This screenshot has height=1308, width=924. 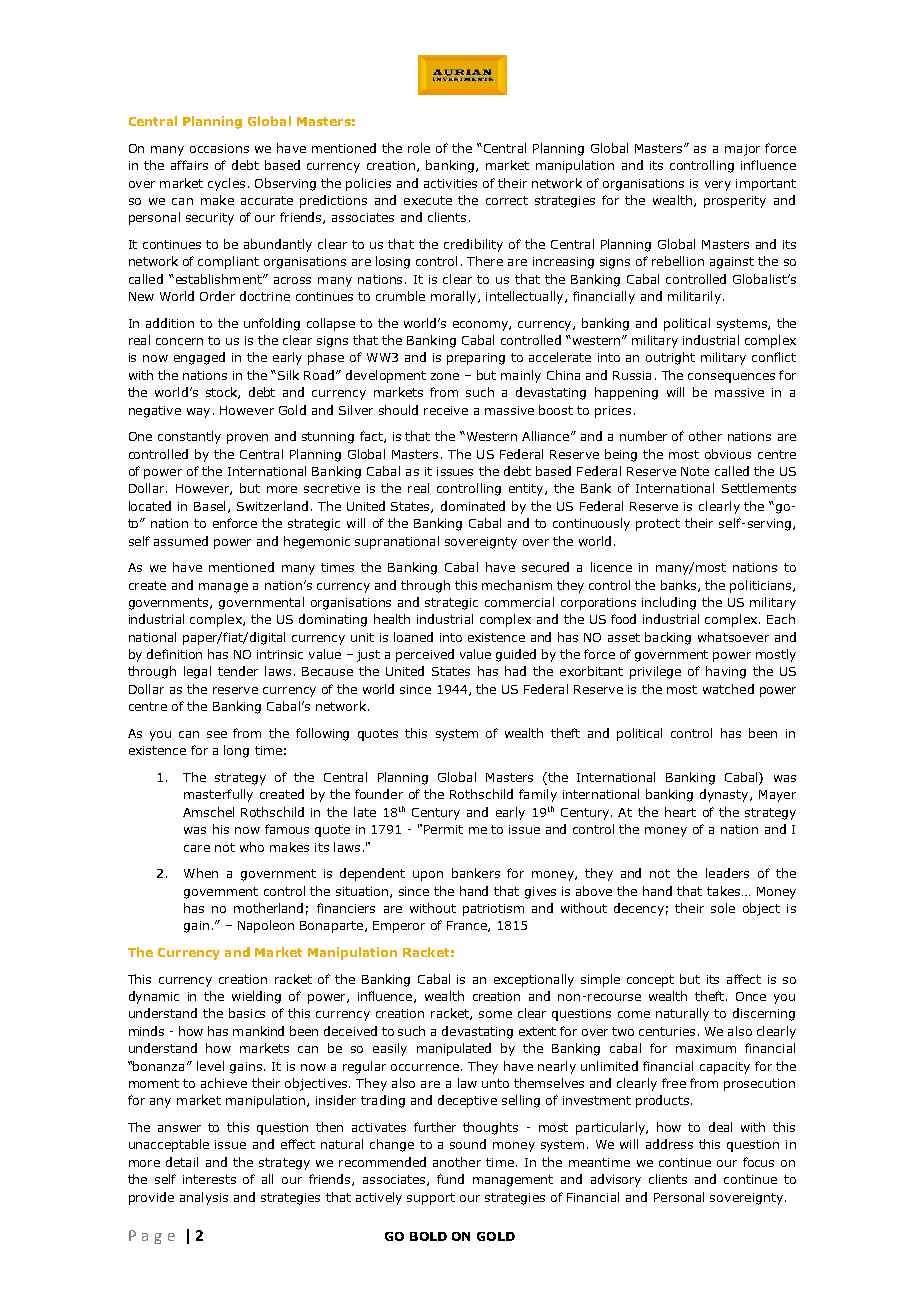 What do you see at coordinates (226, 184) in the screenshot?
I see `cycles` at bounding box center [226, 184].
